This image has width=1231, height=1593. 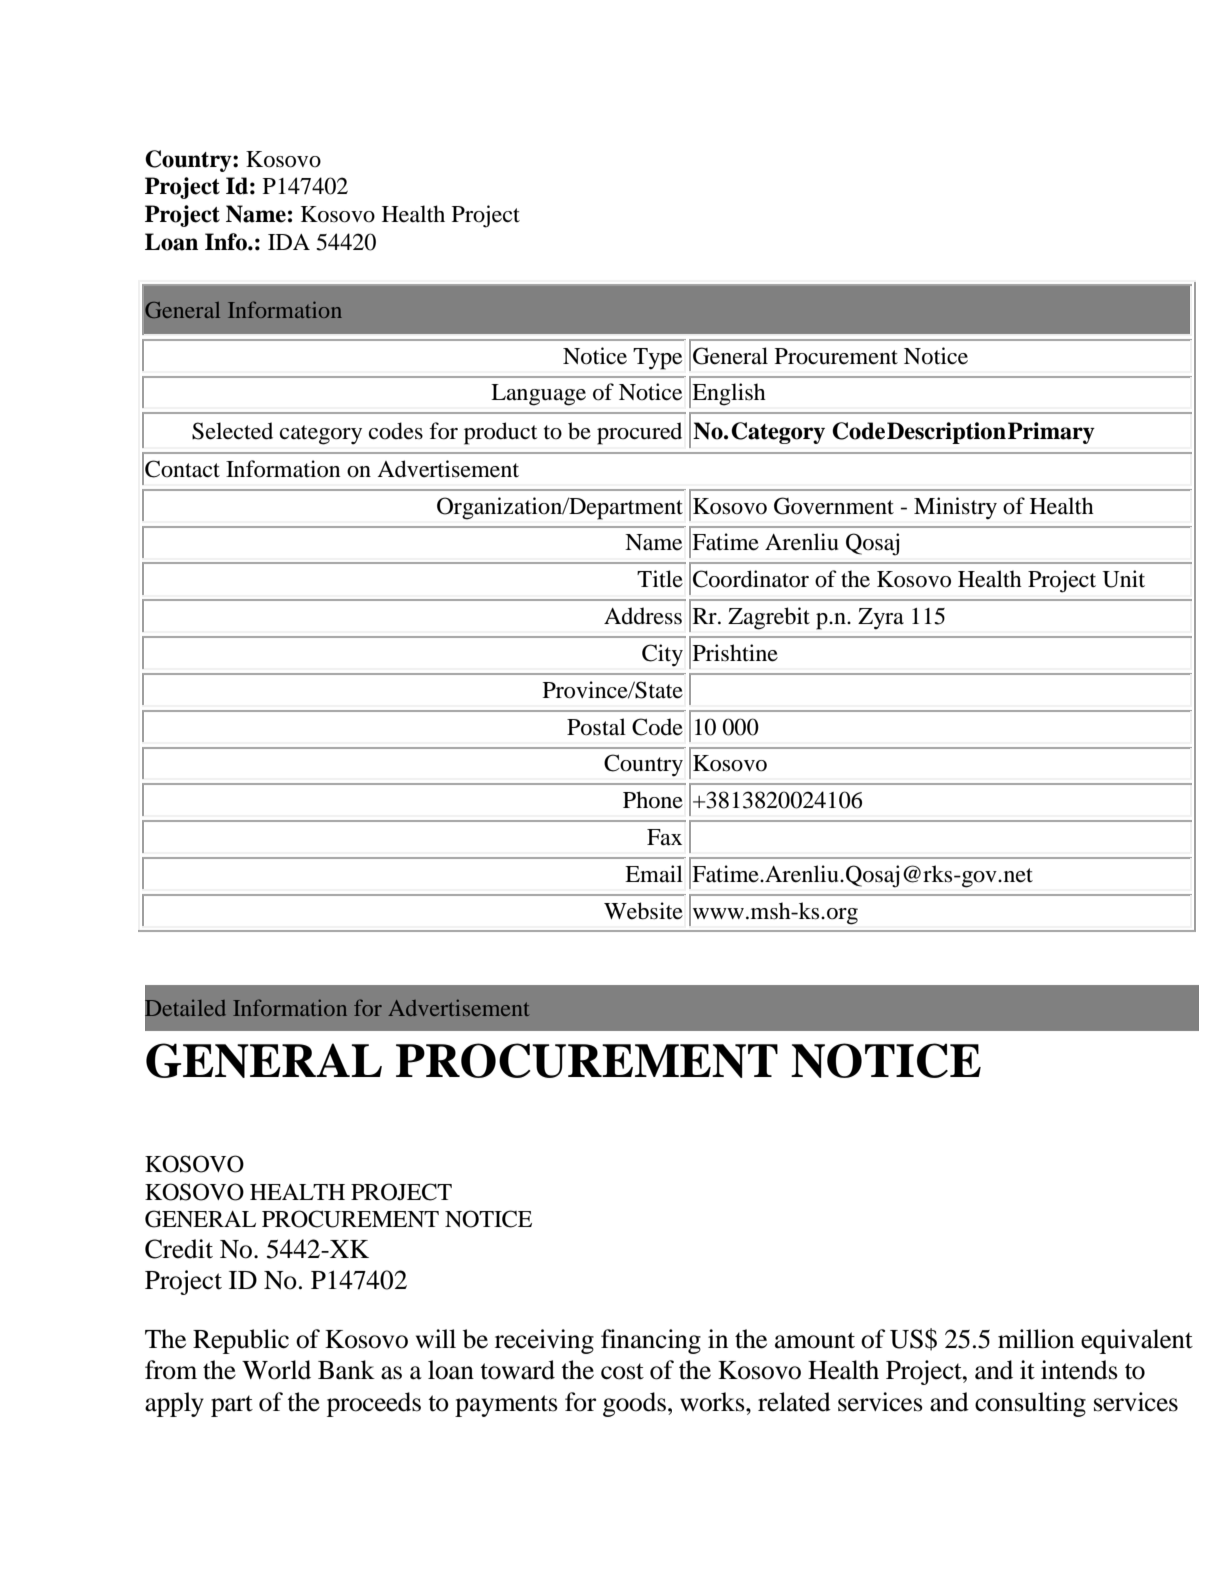 What do you see at coordinates (643, 911) in the image?
I see `Website` at bounding box center [643, 911].
